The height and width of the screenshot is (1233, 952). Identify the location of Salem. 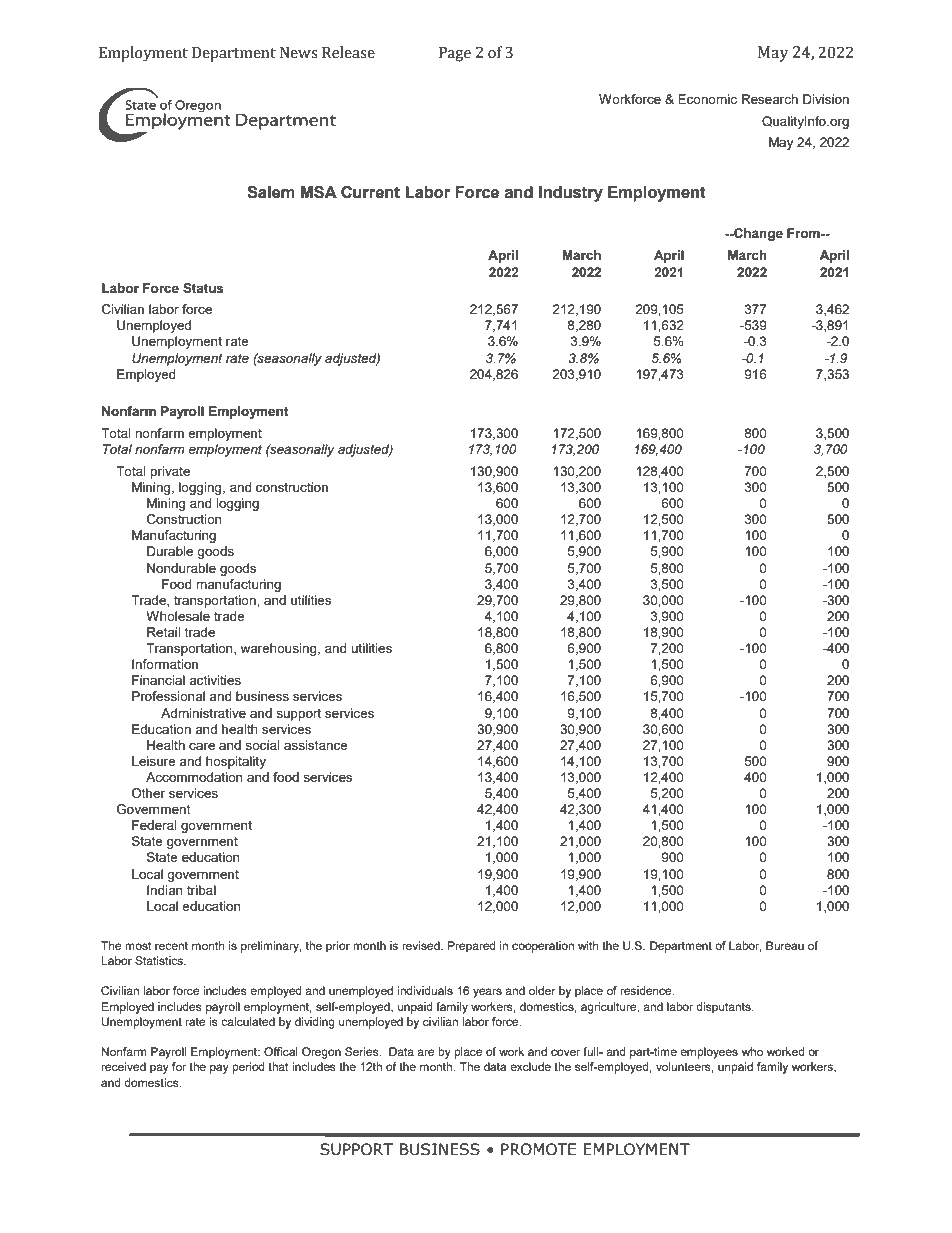
(271, 192).
